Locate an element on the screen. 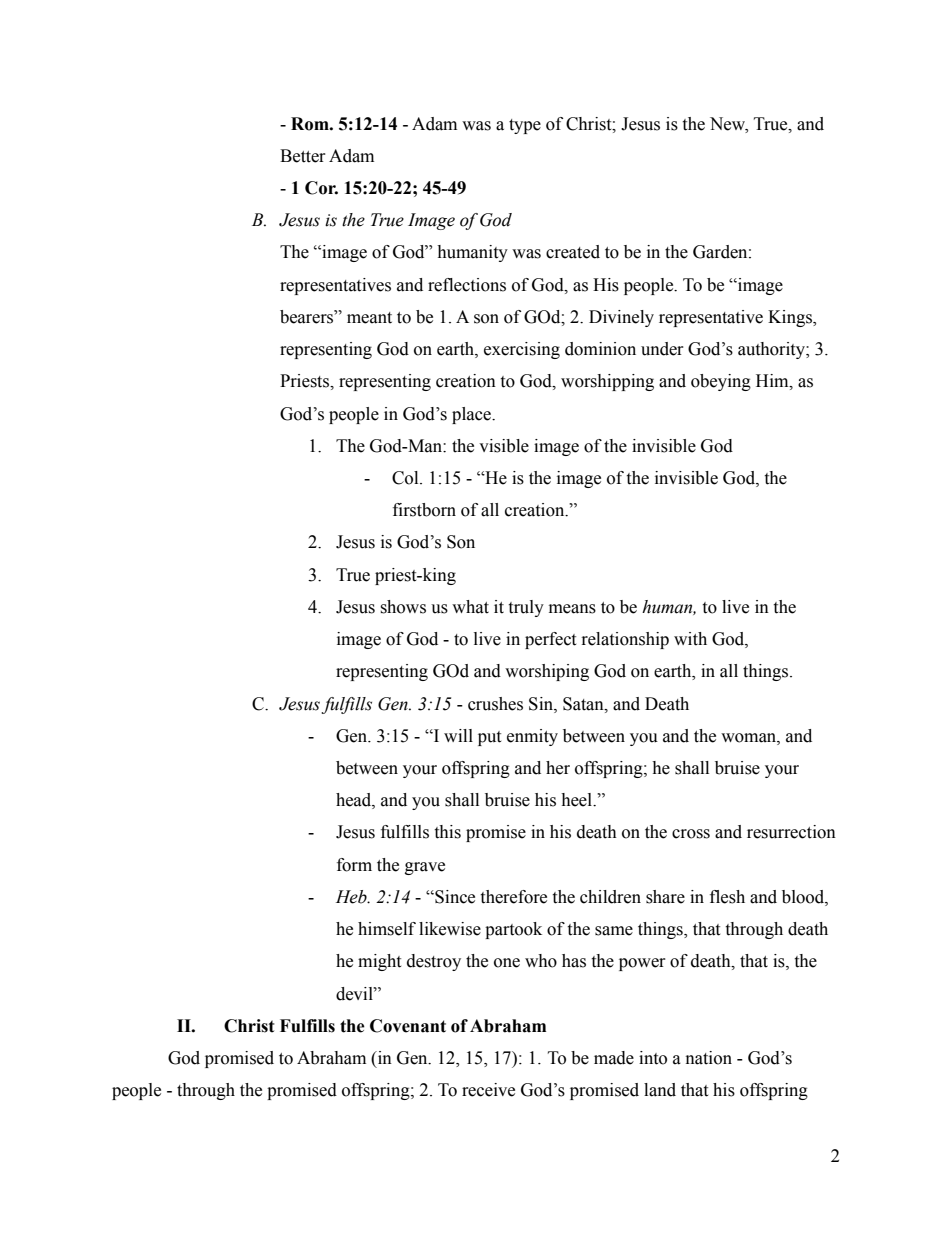 This screenshot has width=952, height=1233. obeying is located at coordinates (721, 382).
